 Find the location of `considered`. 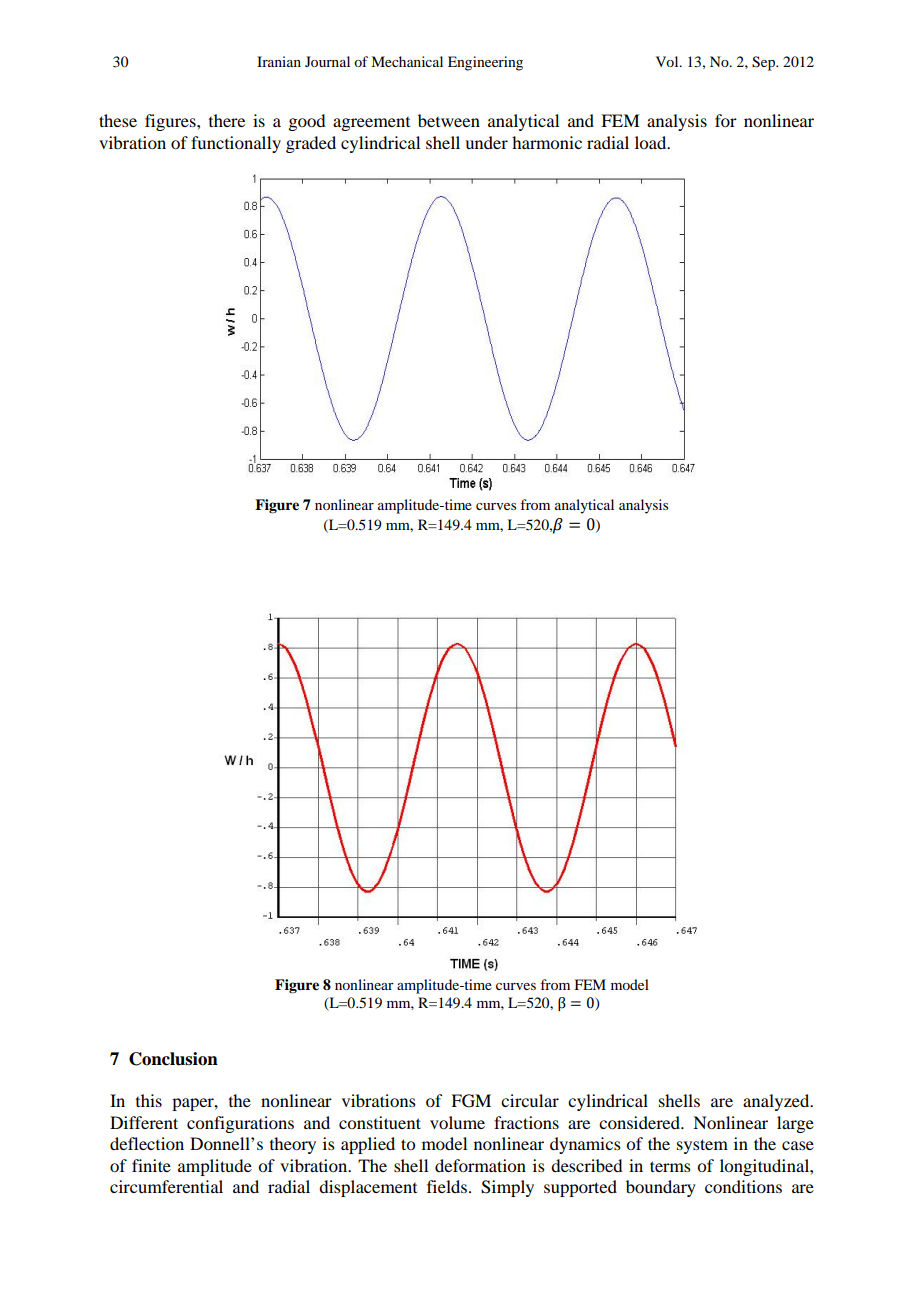

considered is located at coordinates (641, 1122).
